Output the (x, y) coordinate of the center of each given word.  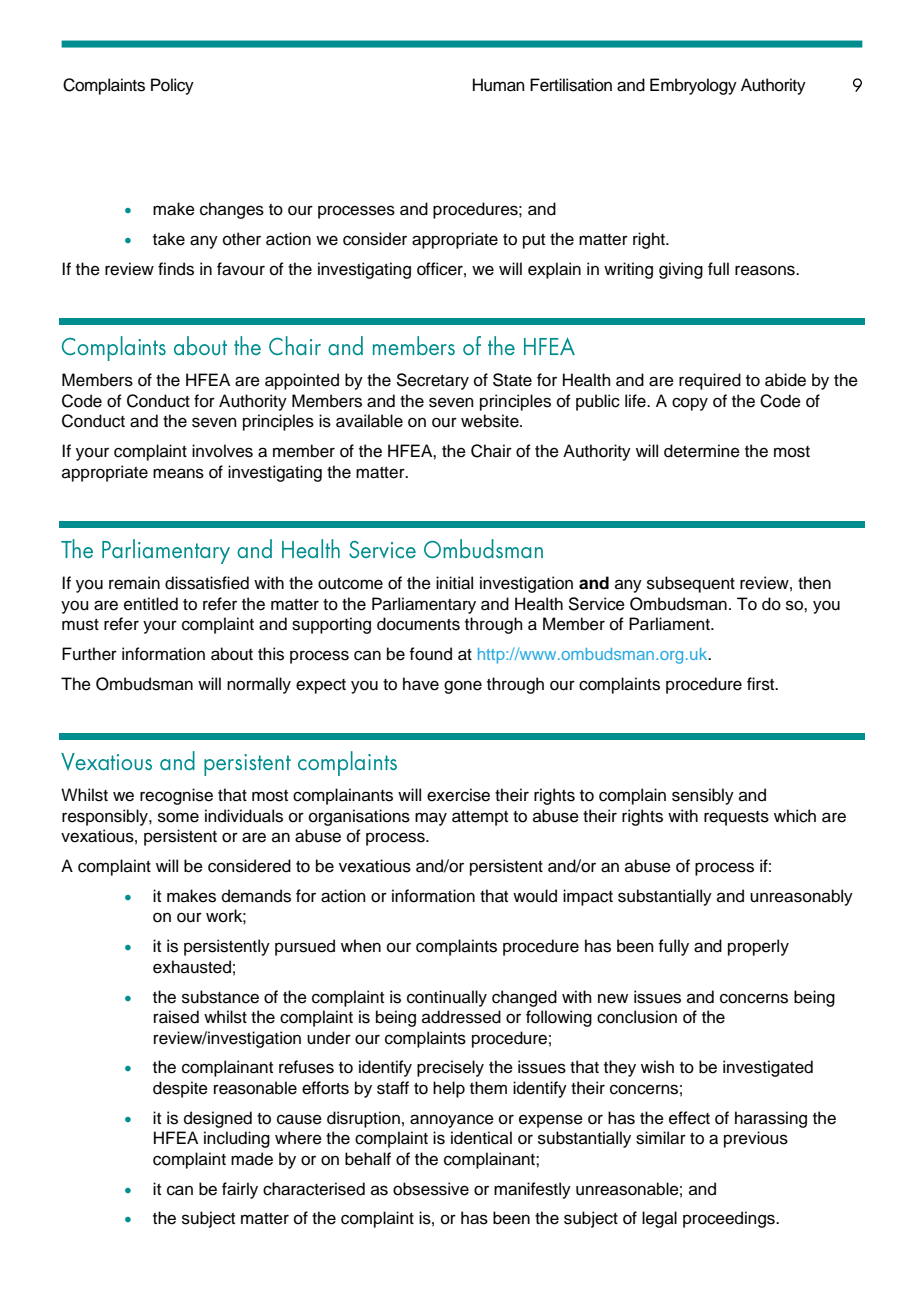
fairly (240, 1190)
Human (499, 85)
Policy (172, 86)
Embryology (693, 86)
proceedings (730, 1219)
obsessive (431, 1189)
